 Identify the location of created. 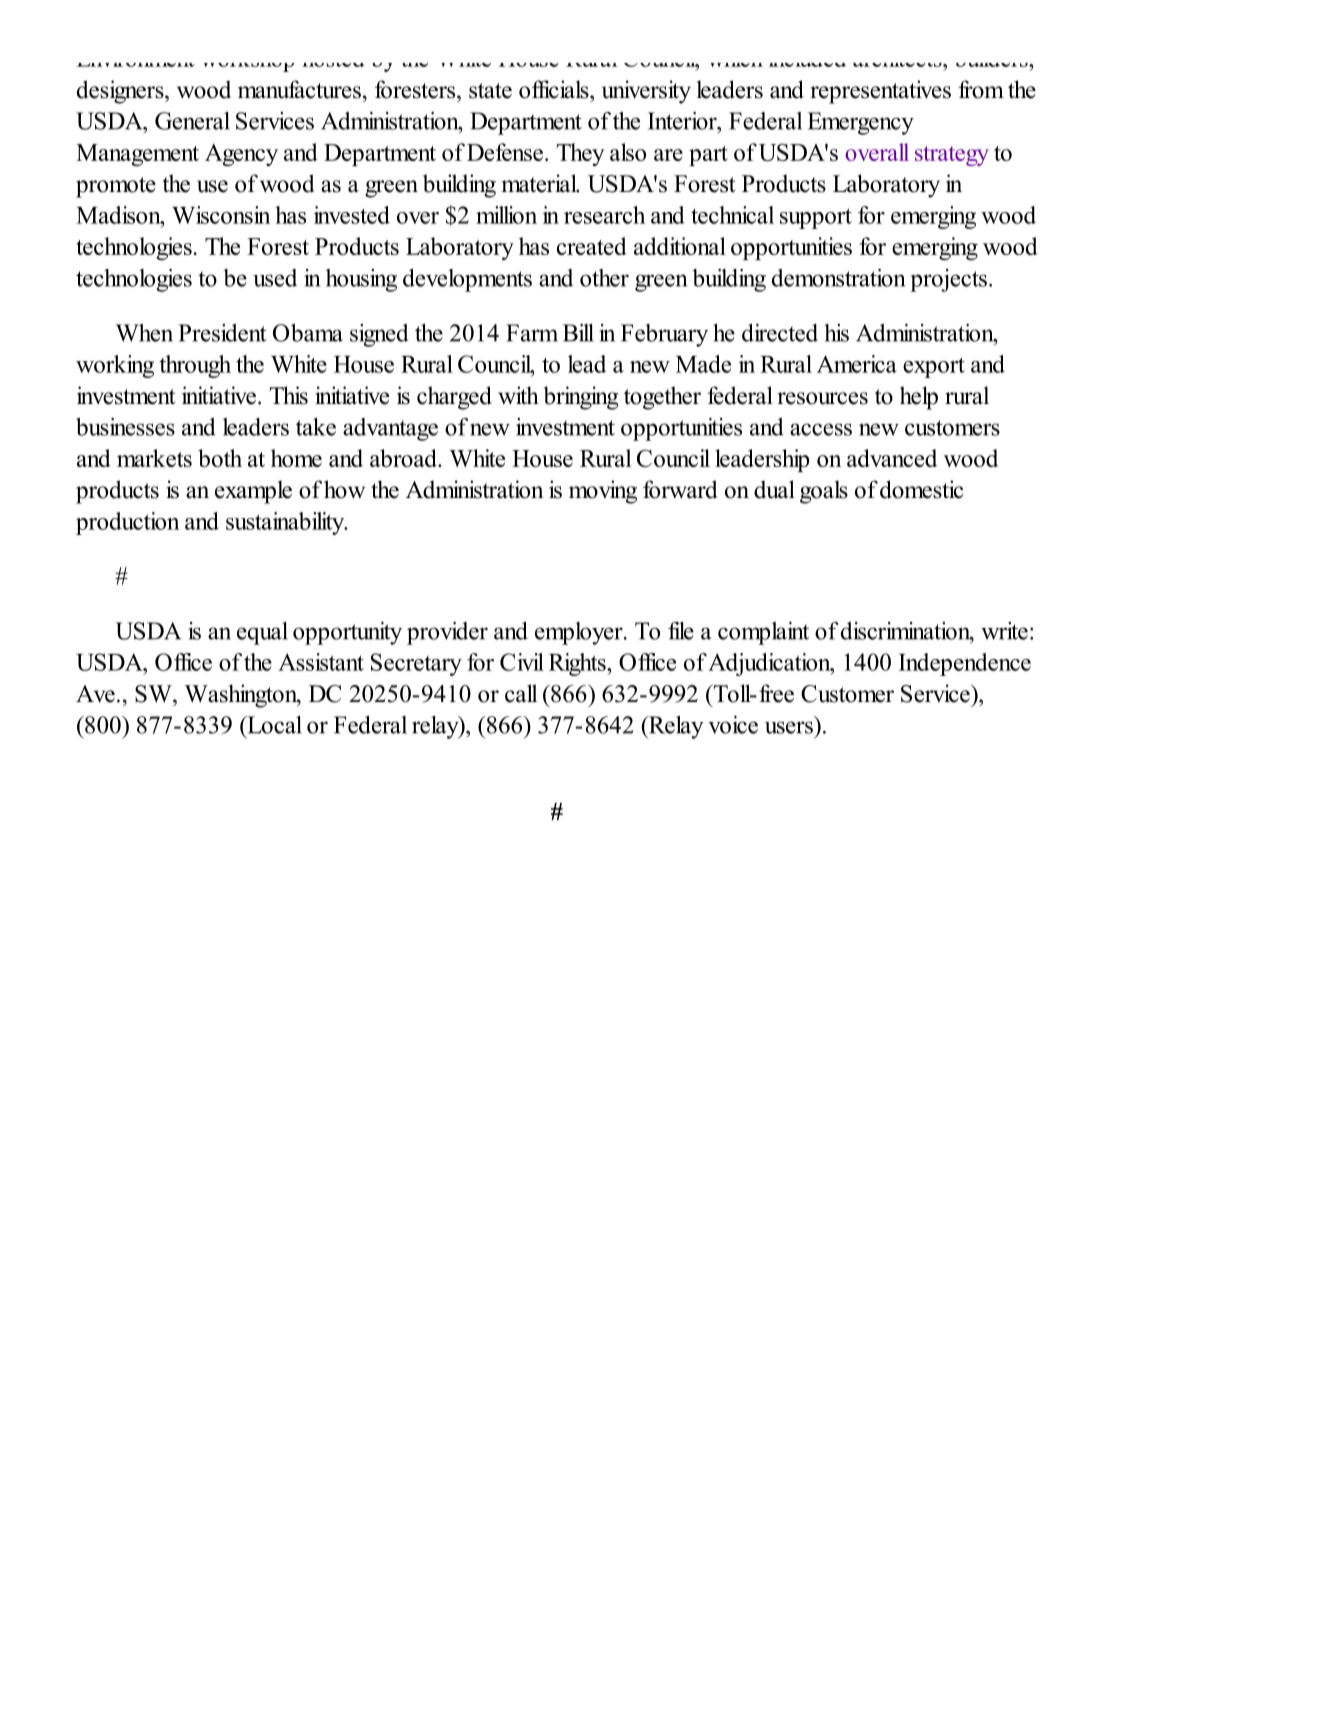
(592, 246).
